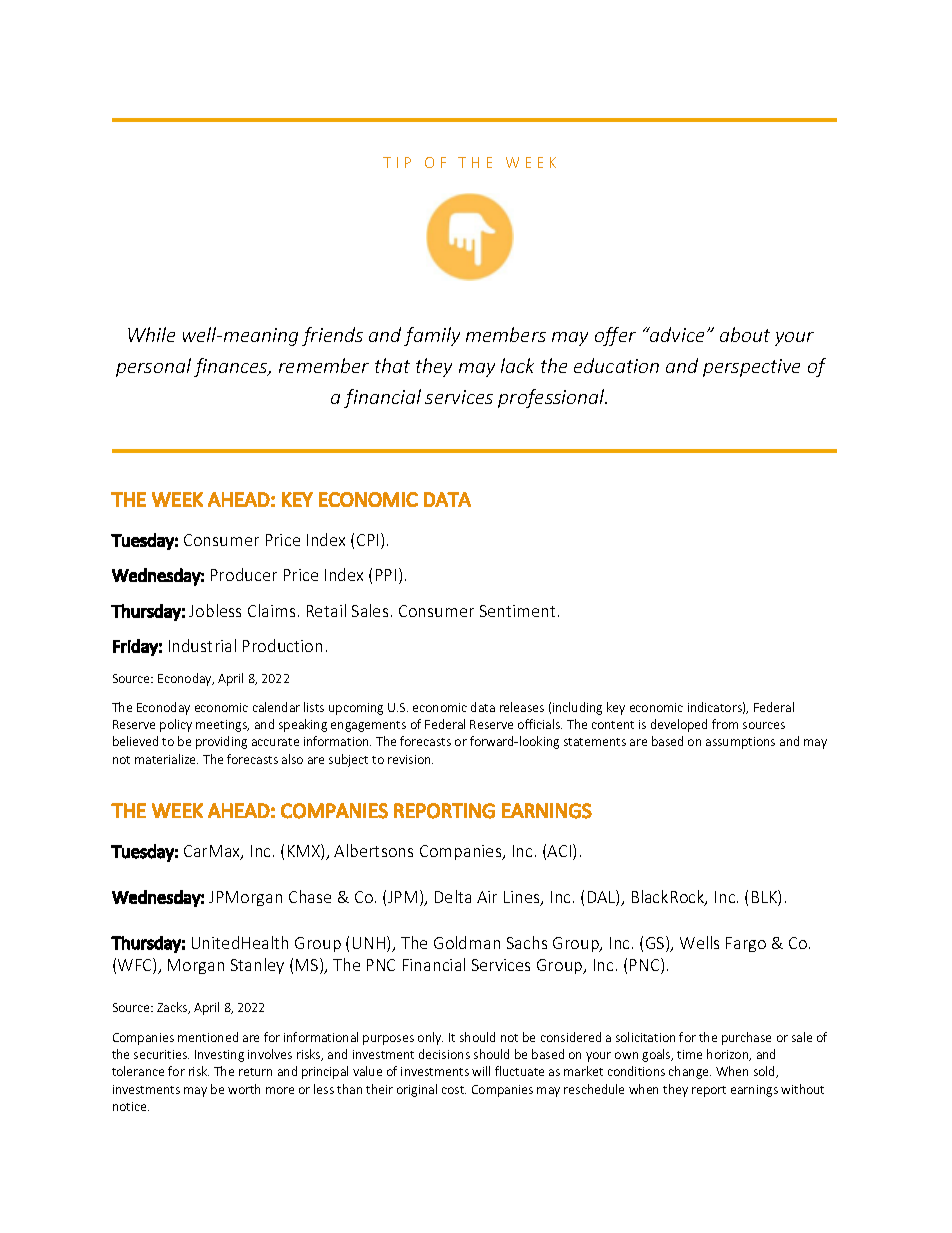 The height and width of the page is (1233, 952). What do you see at coordinates (751, 368) in the page?
I see `perspective` at bounding box center [751, 368].
